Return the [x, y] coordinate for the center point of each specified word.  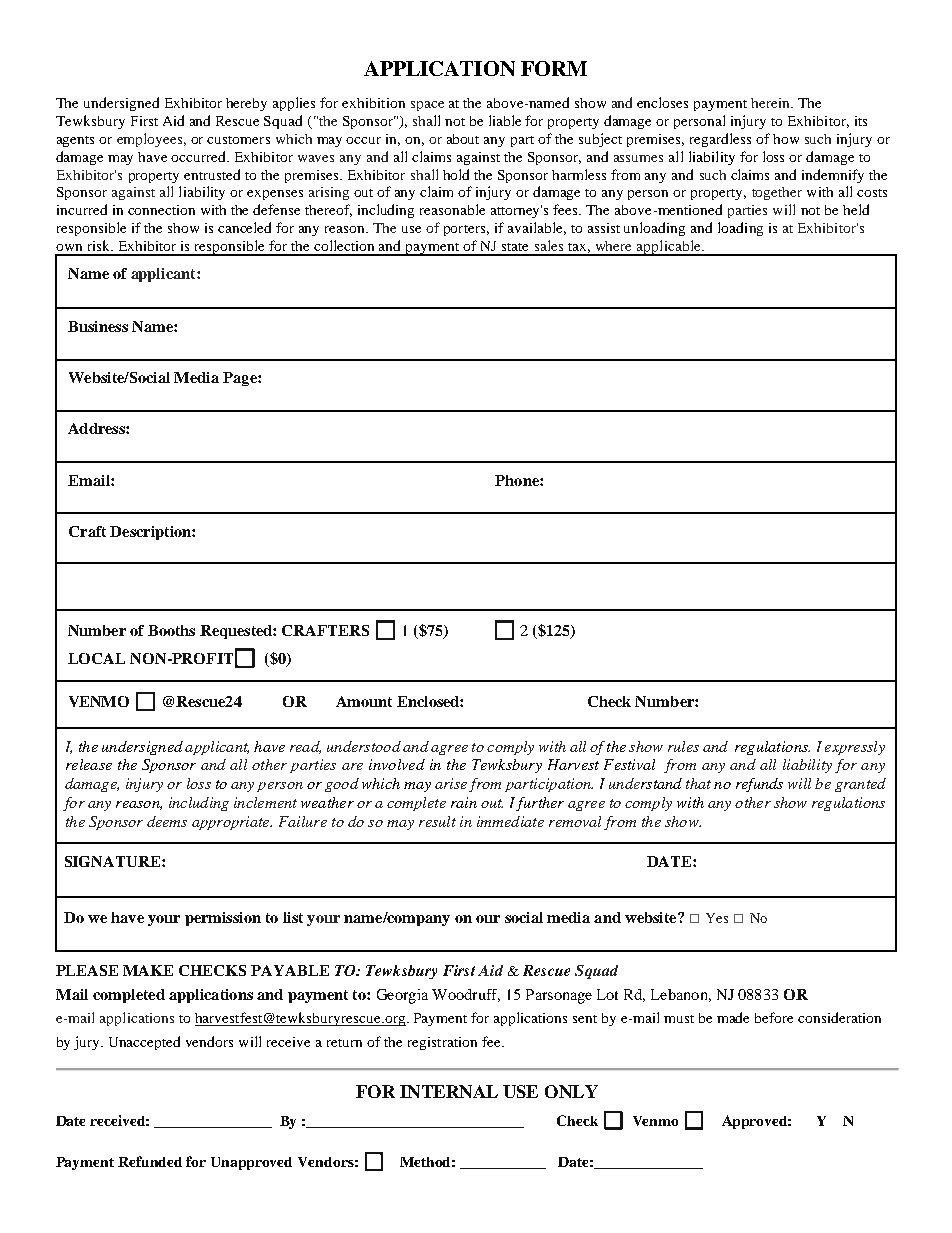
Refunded [150, 1161]
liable [505, 120]
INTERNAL [449, 1091]
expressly [855, 748]
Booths [171, 630]
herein [772, 103]
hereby [246, 104]
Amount [364, 701]
